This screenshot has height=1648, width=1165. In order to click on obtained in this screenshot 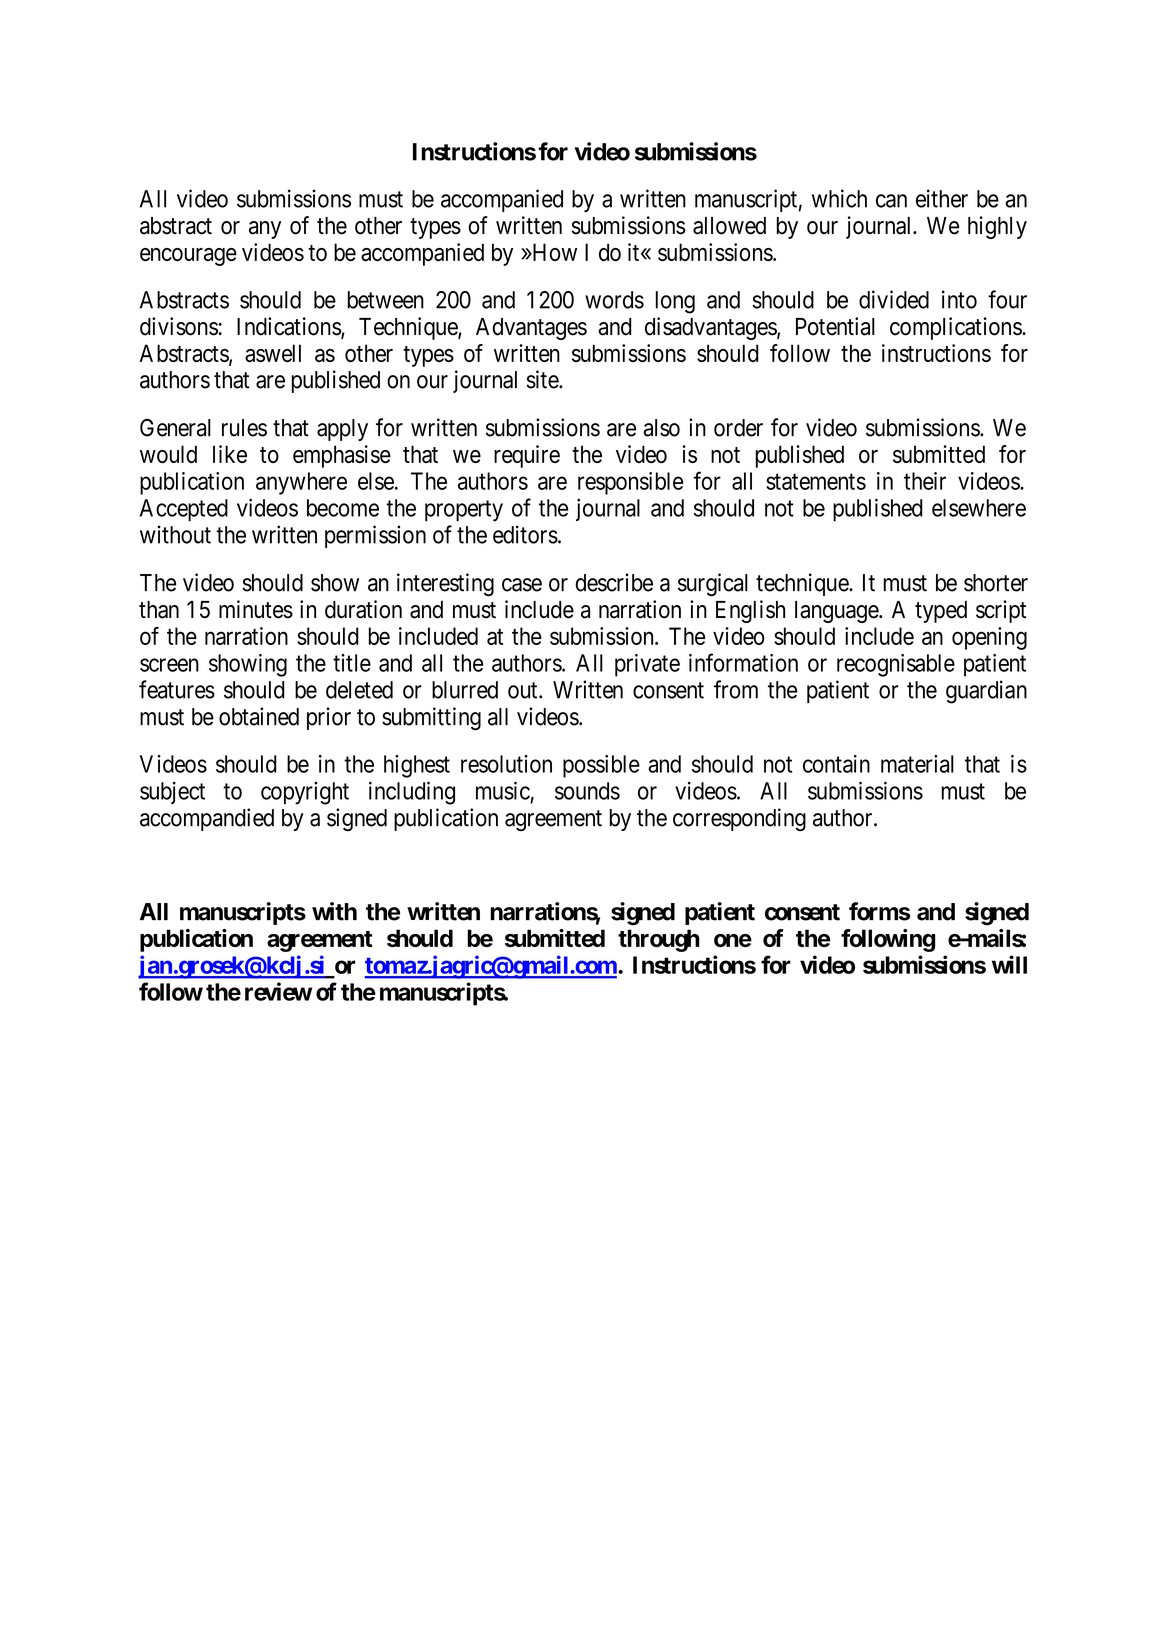, I will do `click(259, 716)`.
